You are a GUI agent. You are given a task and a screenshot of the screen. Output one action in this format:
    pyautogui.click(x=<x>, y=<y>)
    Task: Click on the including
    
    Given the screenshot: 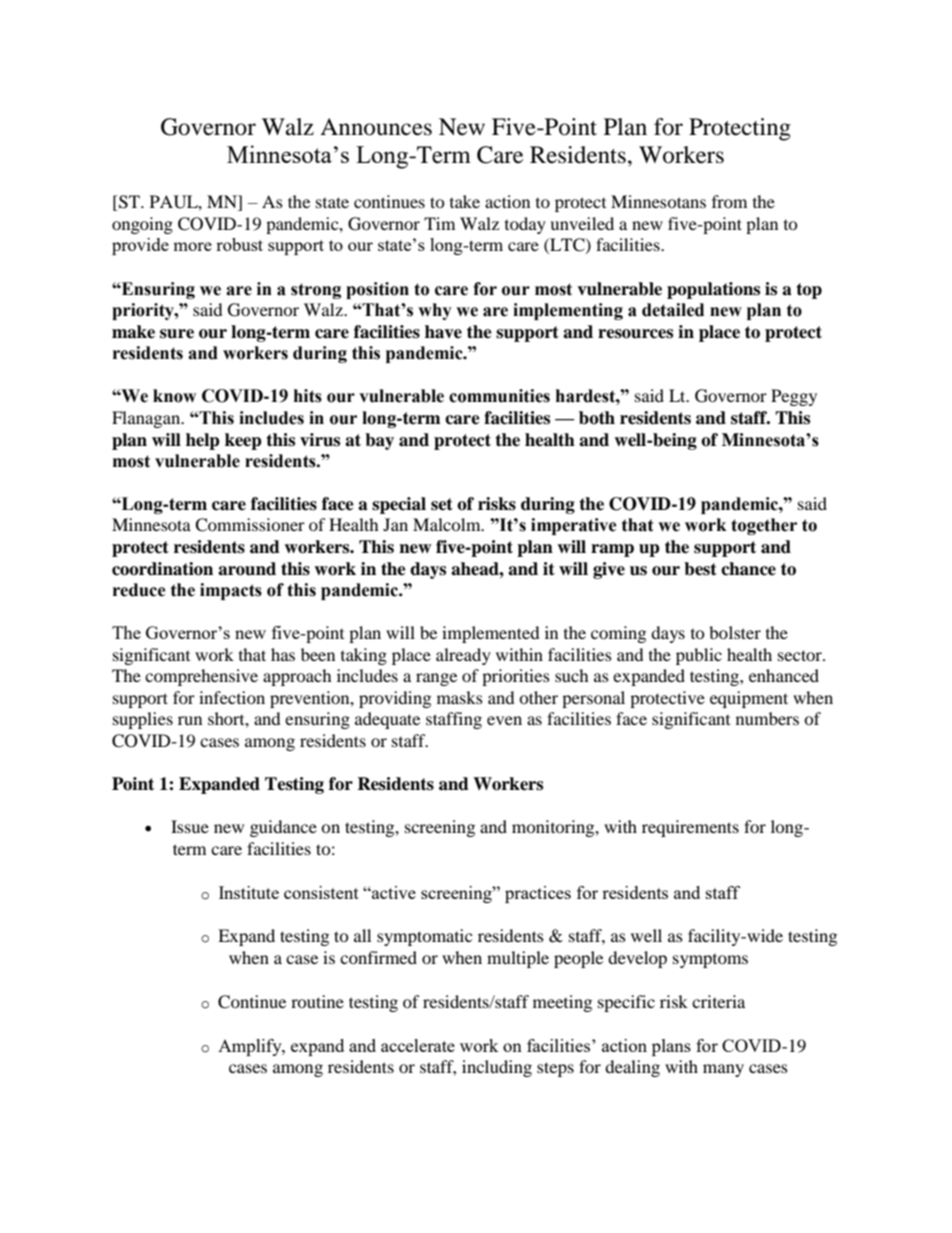 What is the action you would take?
    pyautogui.click(x=497, y=1068)
